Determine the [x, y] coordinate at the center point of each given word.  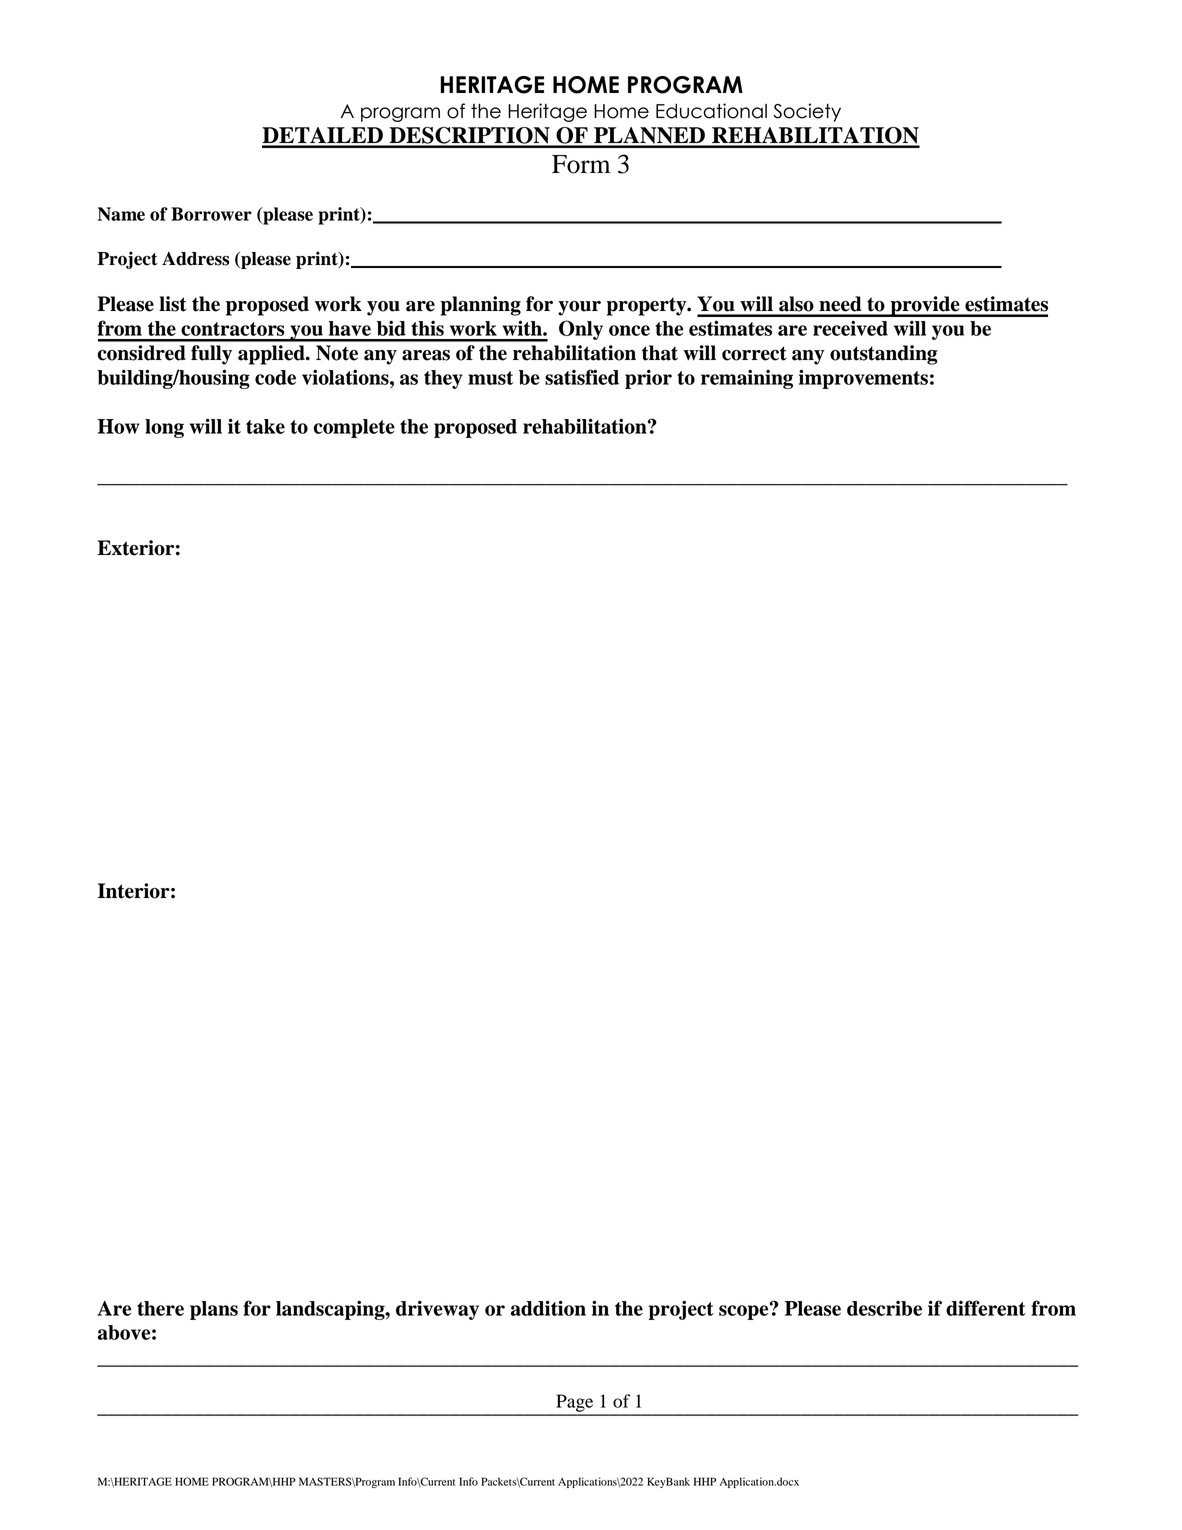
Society [807, 112]
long [164, 428]
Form [581, 164]
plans [214, 1310]
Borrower [211, 214]
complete [354, 428]
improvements [863, 379]
